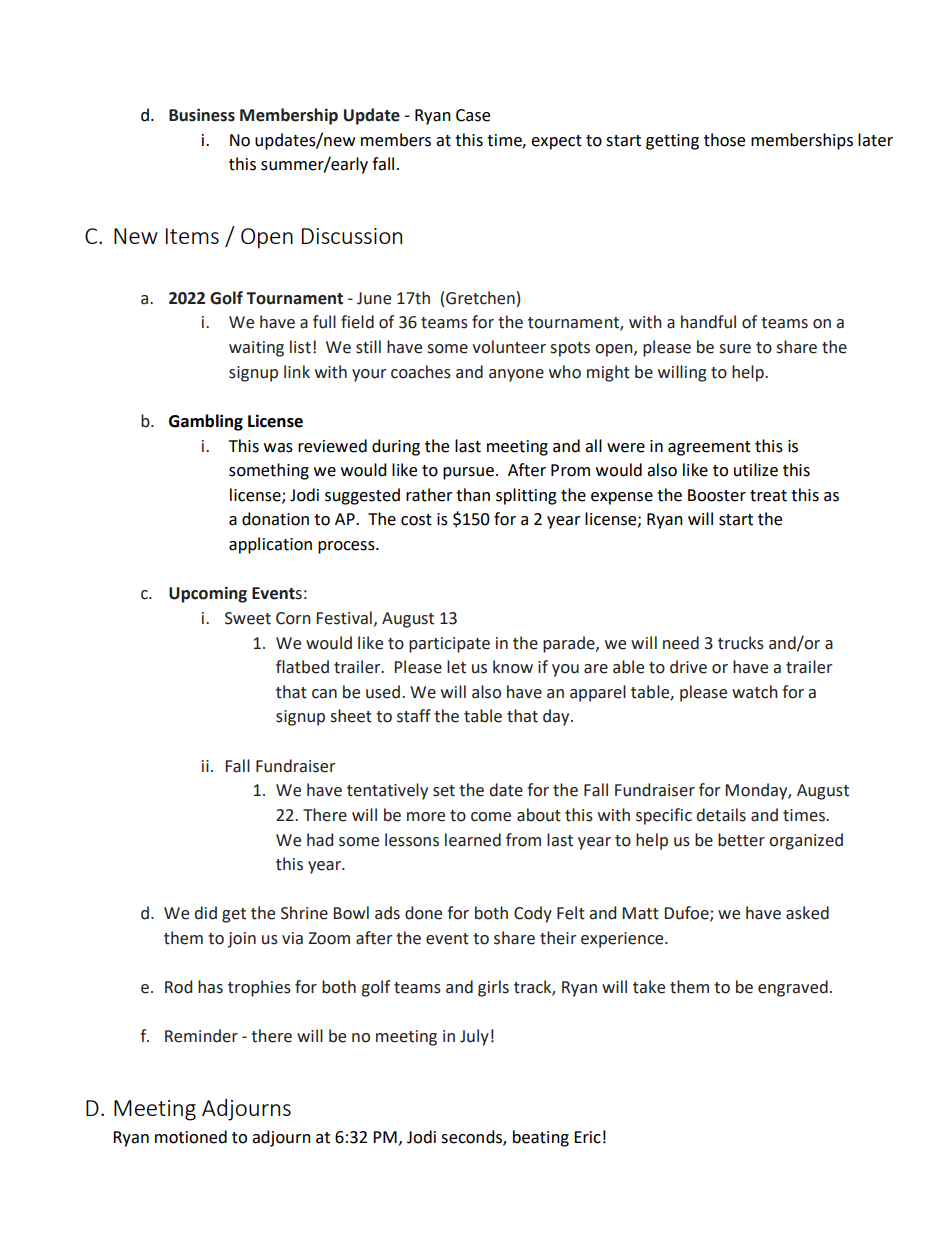 This page has height=1233, width=952. Describe the element at coordinates (570, 644) in the page. I see `parade` at that location.
